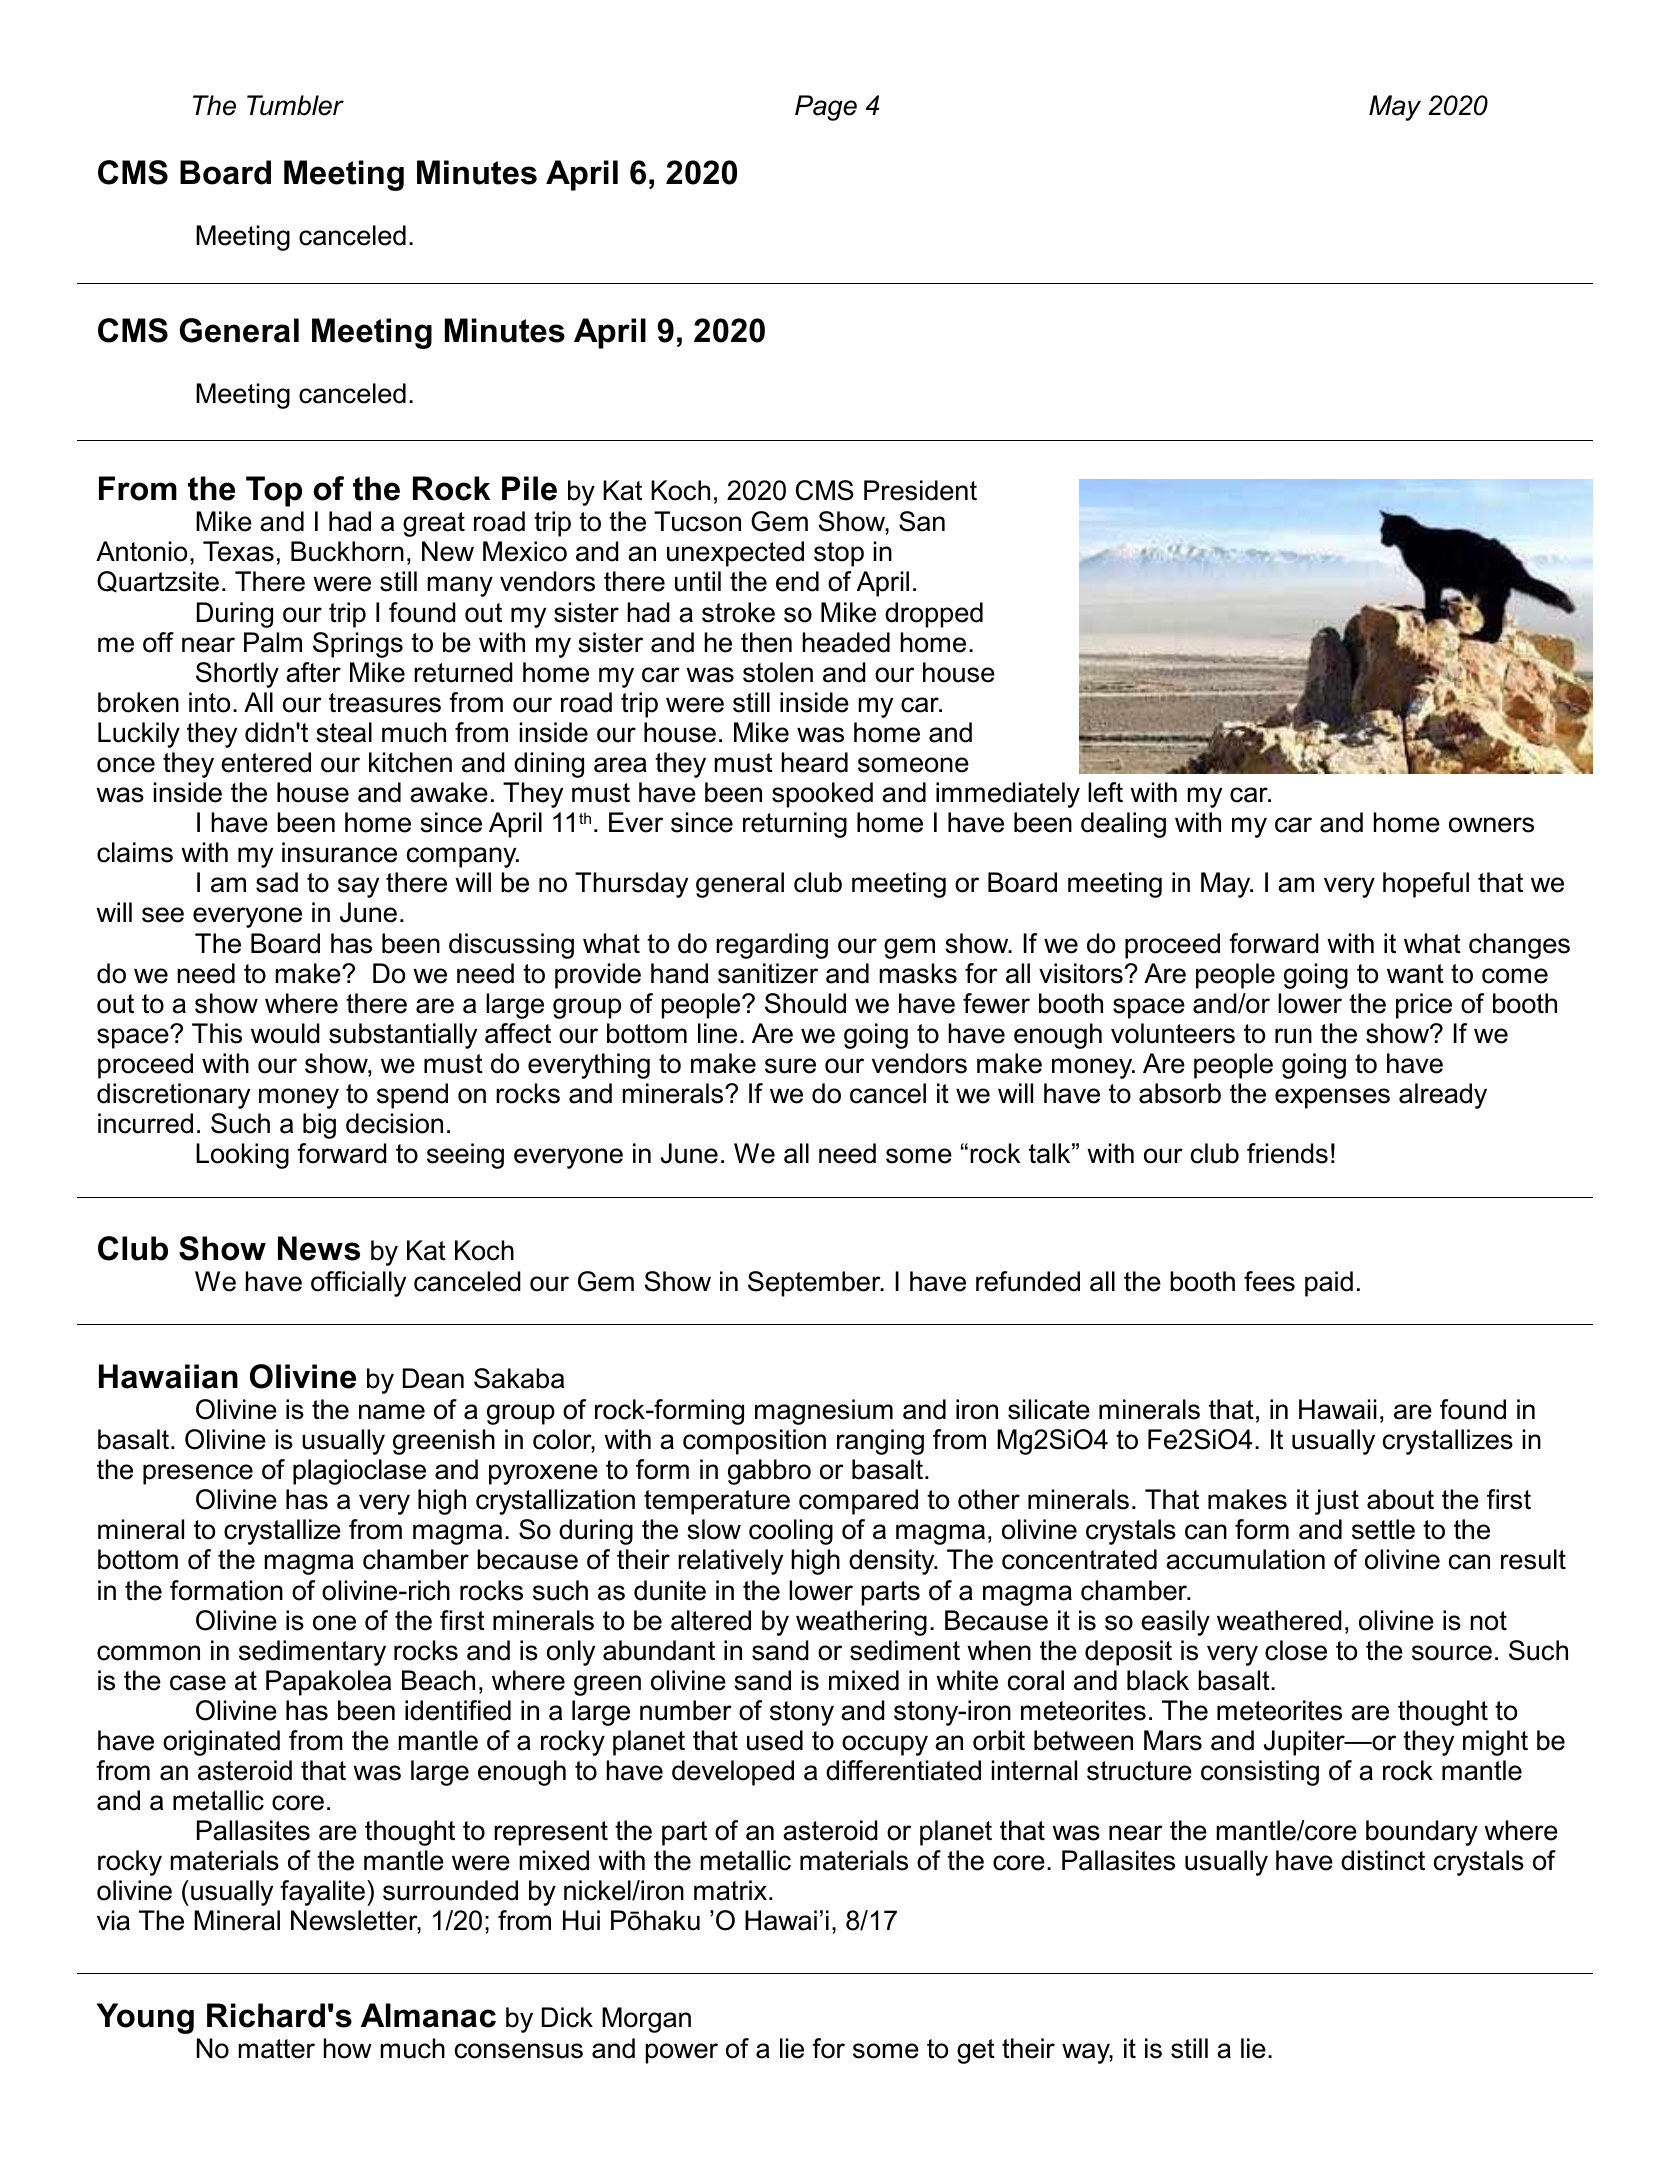 The height and width of the page is (2161, 1670). I want to click on entered, so click(266, 762).
